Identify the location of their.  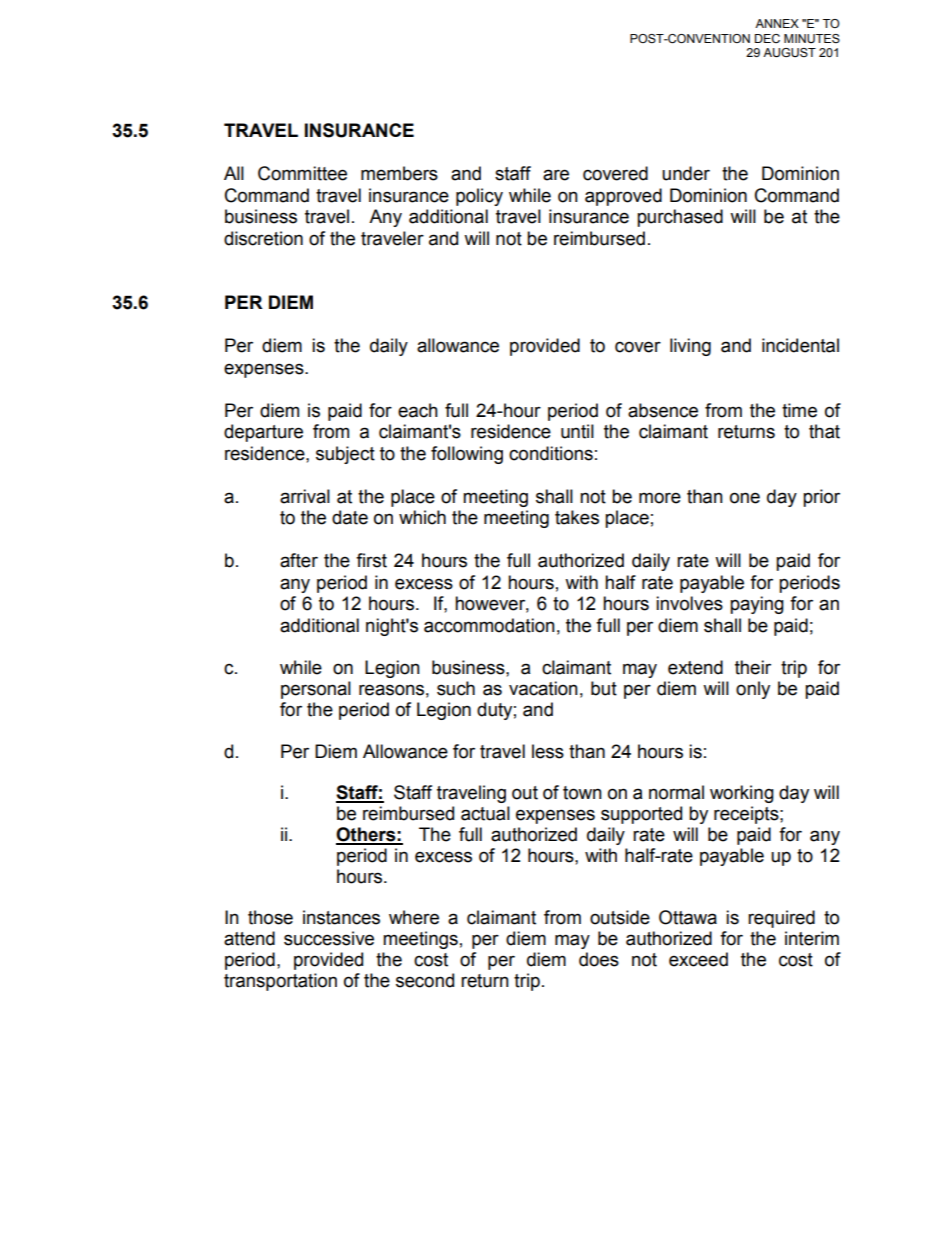
(753, 667).
